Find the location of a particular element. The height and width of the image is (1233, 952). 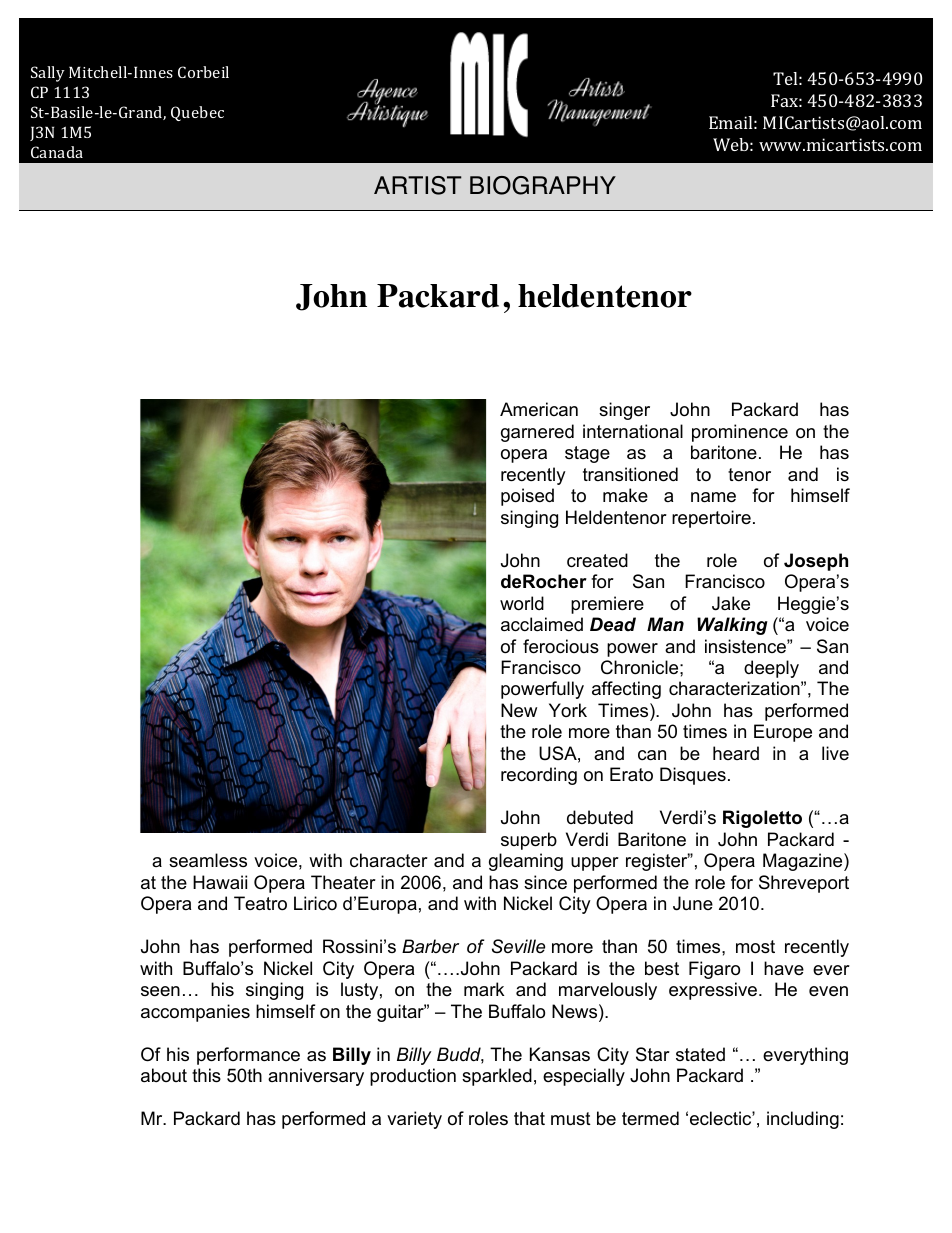

world is located at coordinates (522, 603).
